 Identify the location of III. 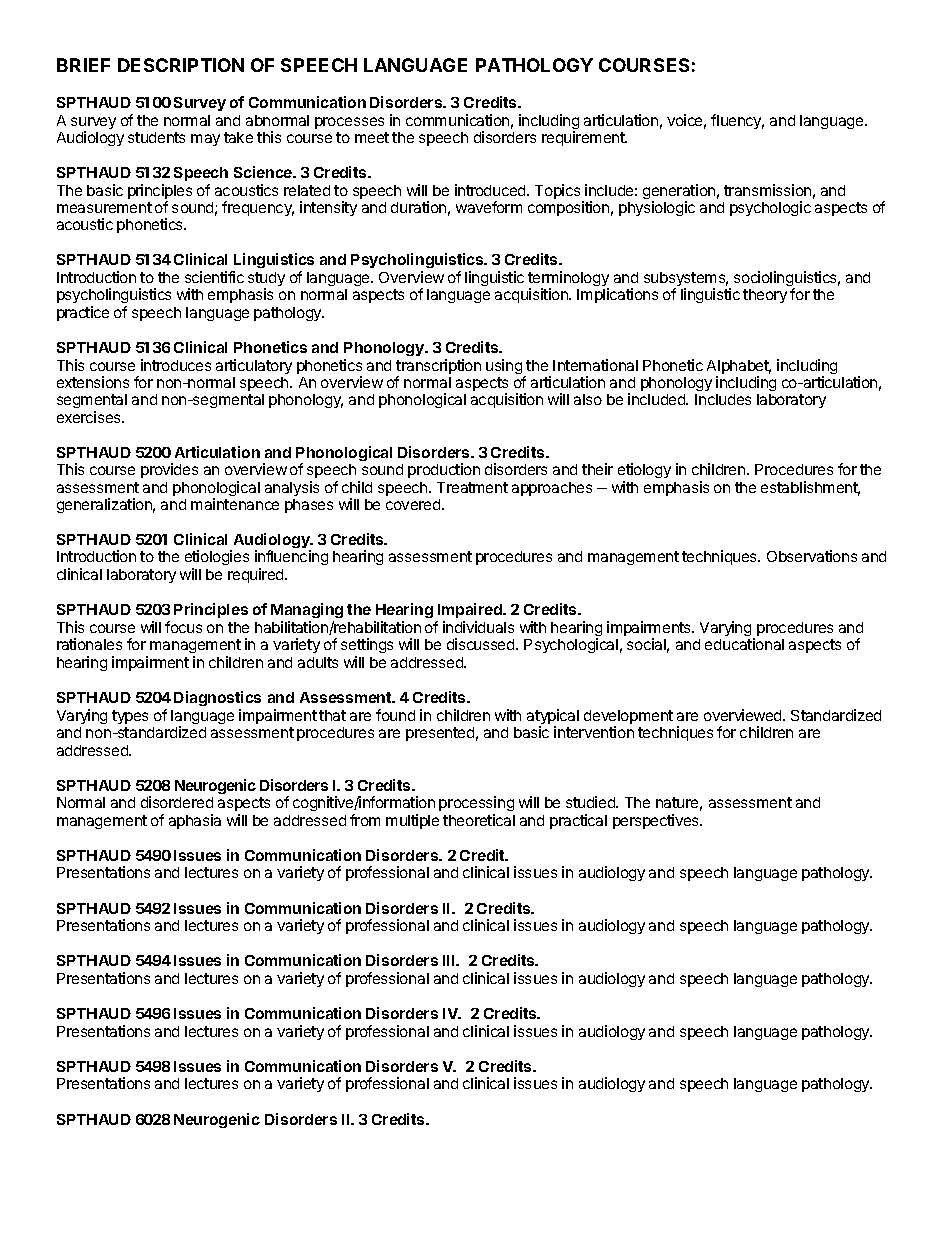
(450, 960).
